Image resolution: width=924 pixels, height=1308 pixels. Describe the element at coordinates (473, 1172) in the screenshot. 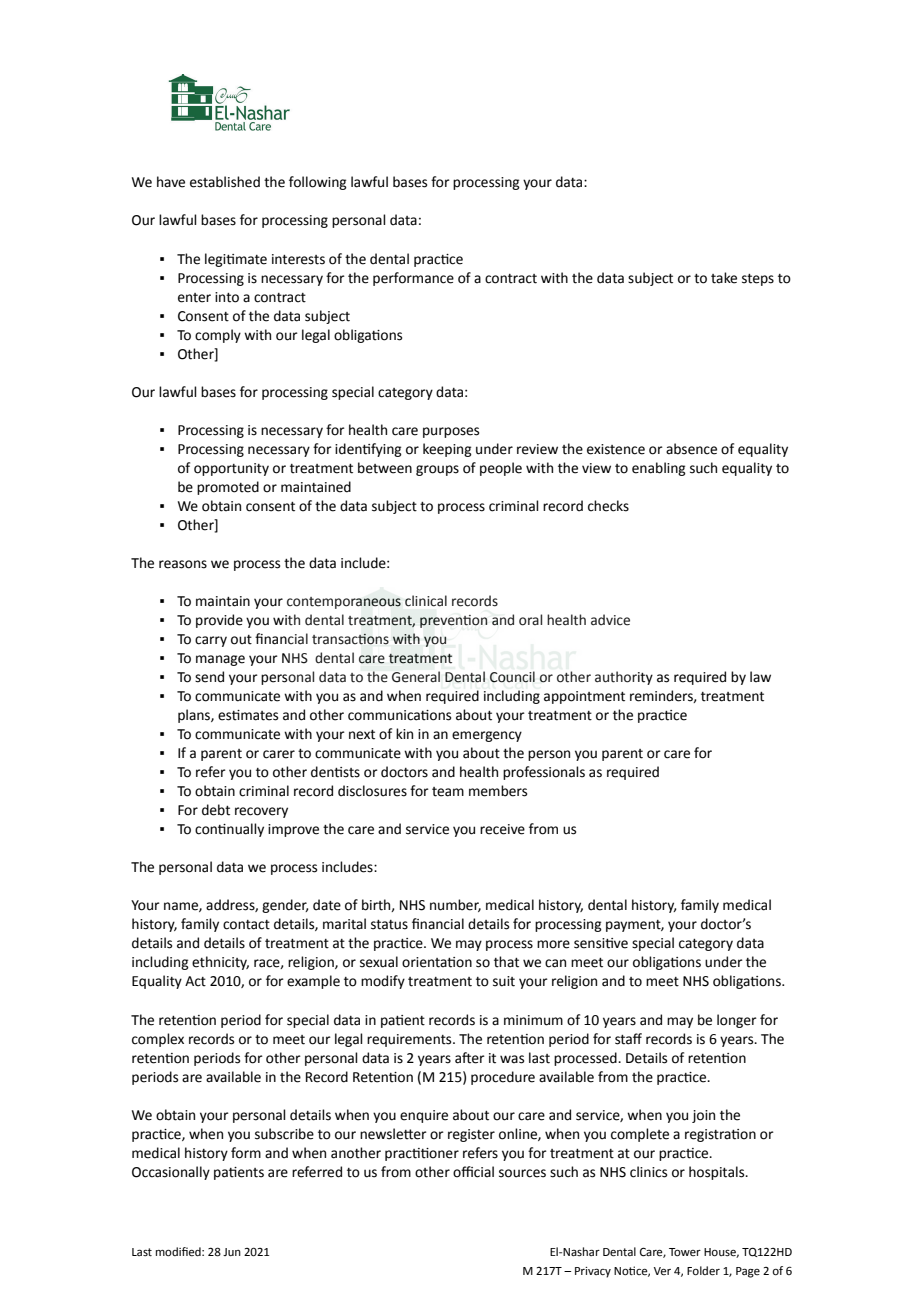

I see `official` at that location.
